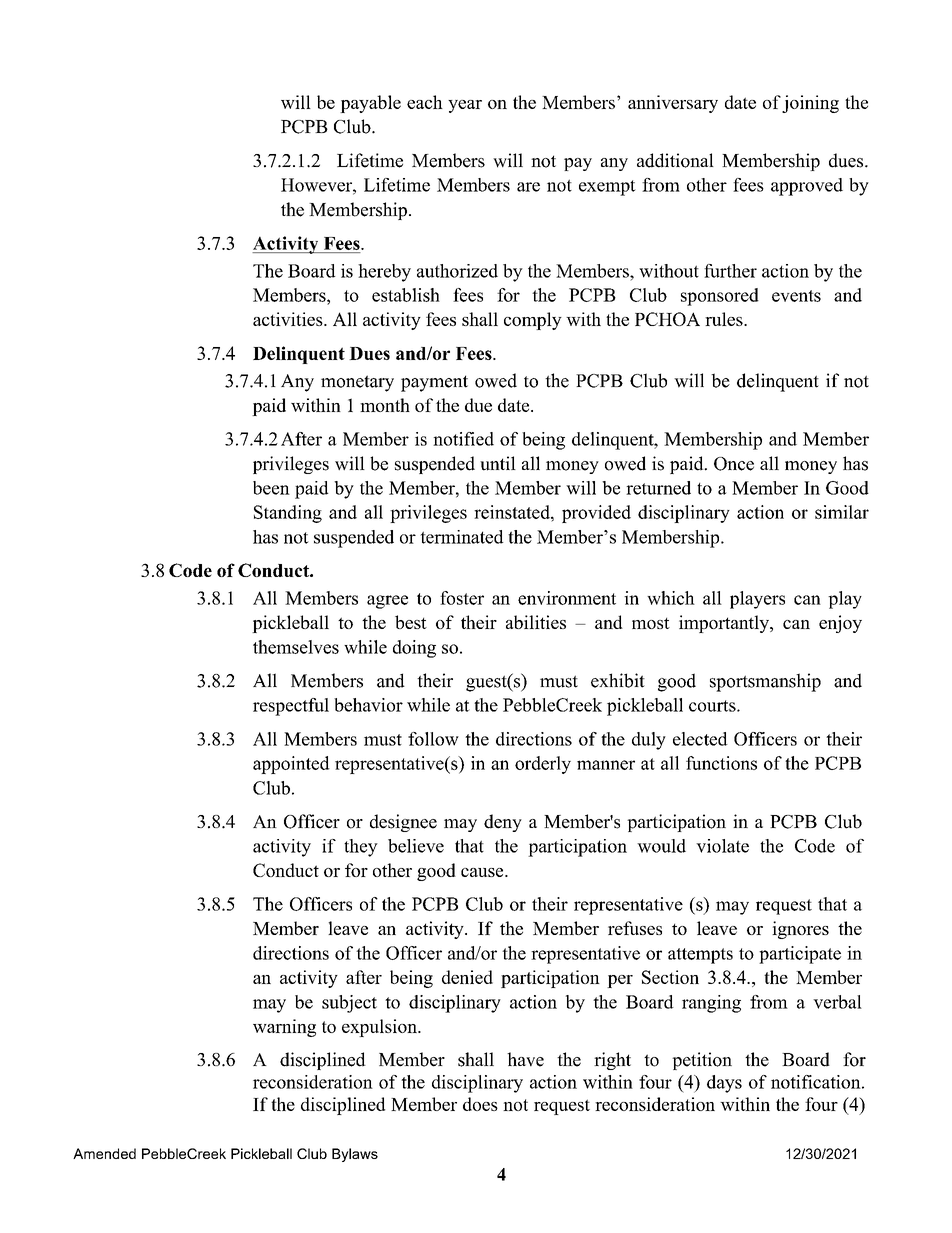 Image resolution: width=952 pixels, height=1233 pixels. Describe the element at coordinates (722, 846) in the image. I see `violate` at that location.
